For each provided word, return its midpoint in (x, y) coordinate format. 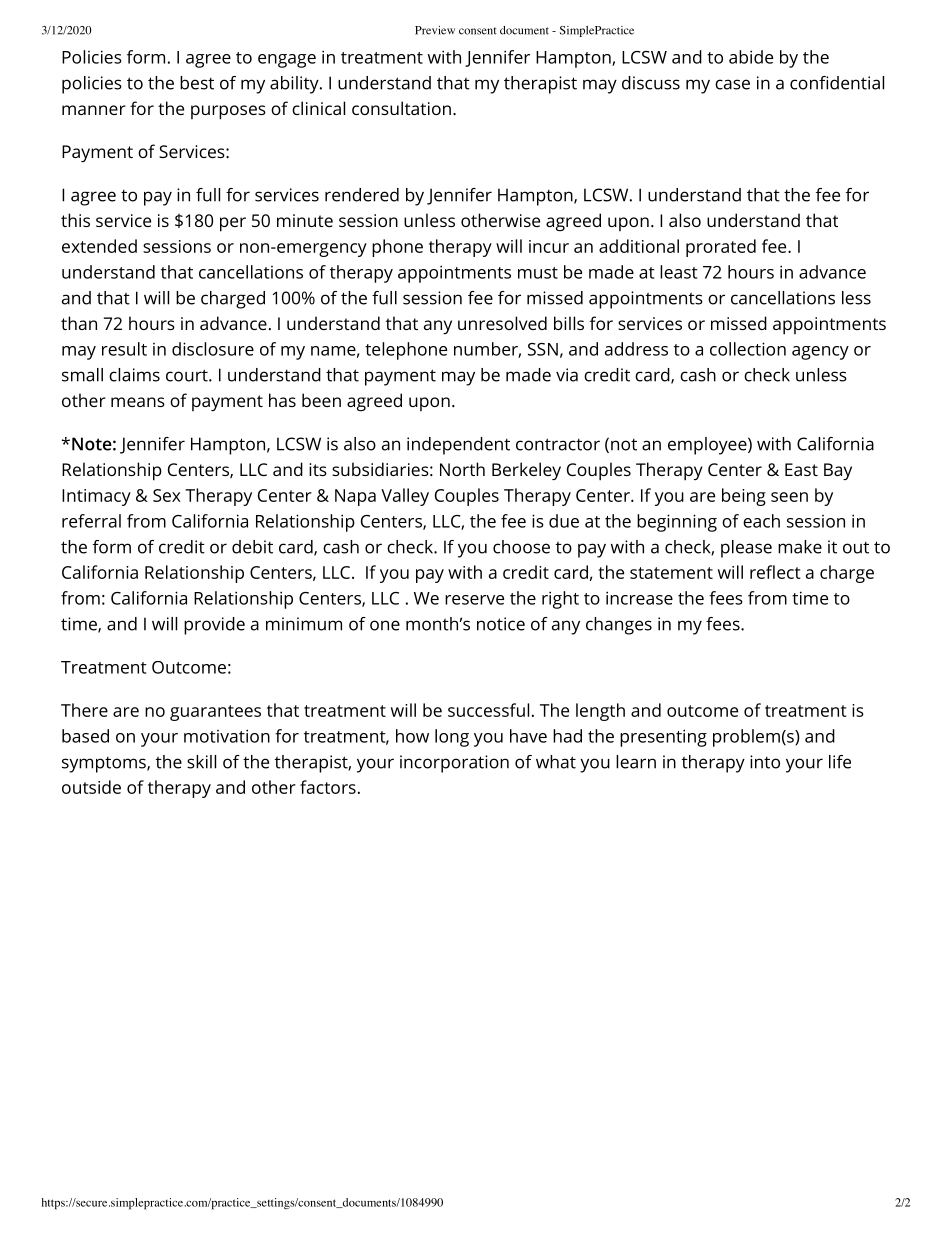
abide (751, 57)
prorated (721, 248)
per (233, 224)
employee (707, 446)
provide (214, 626)
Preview (435, 30)
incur (549, 246)
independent (458, 446)
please (746, 549)
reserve (474, 600)
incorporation (454, 764)
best (197, 83)
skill (201, 762)
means (138, 402)
